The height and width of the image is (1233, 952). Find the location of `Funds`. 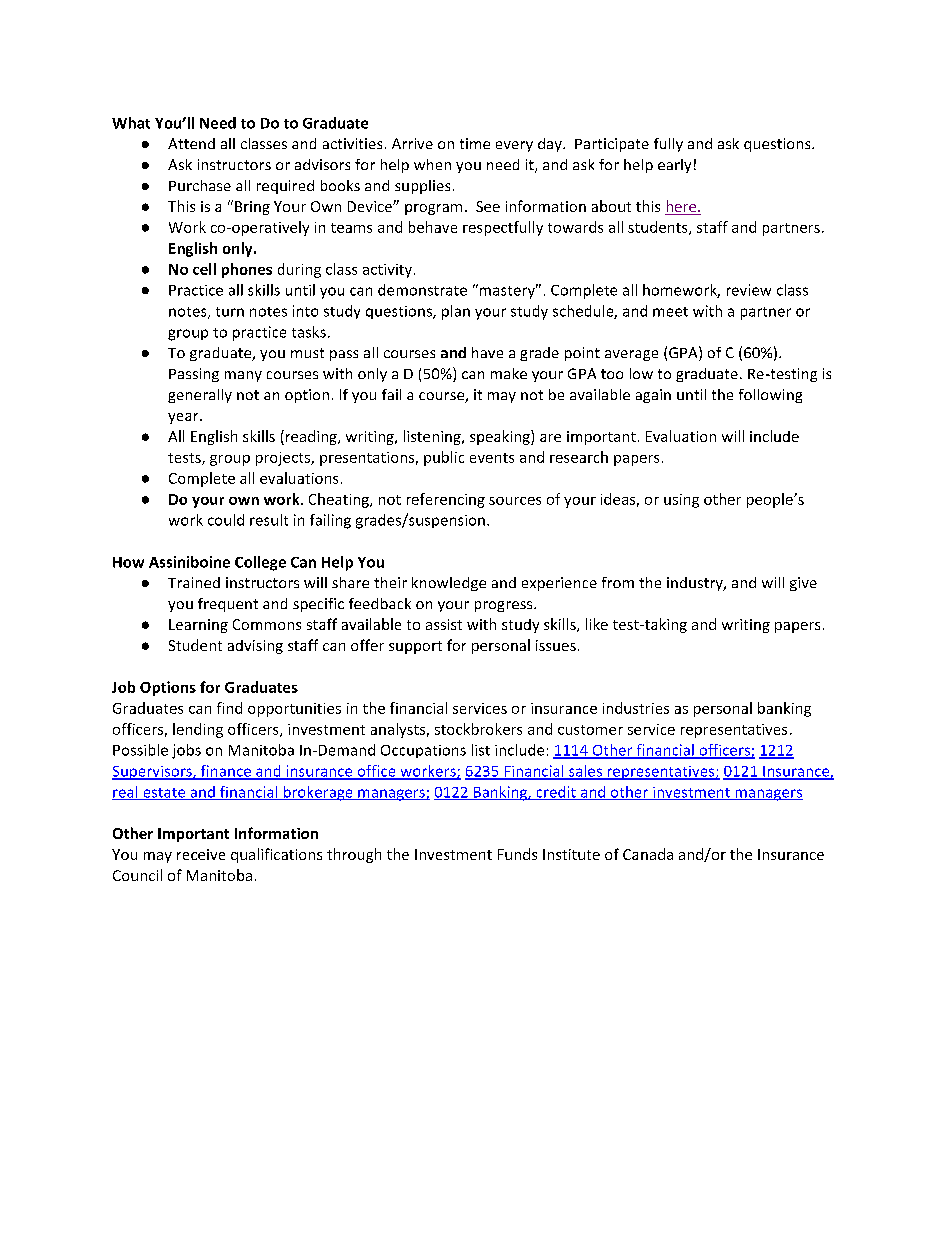

Funds is located at coordinates (517, 854).
